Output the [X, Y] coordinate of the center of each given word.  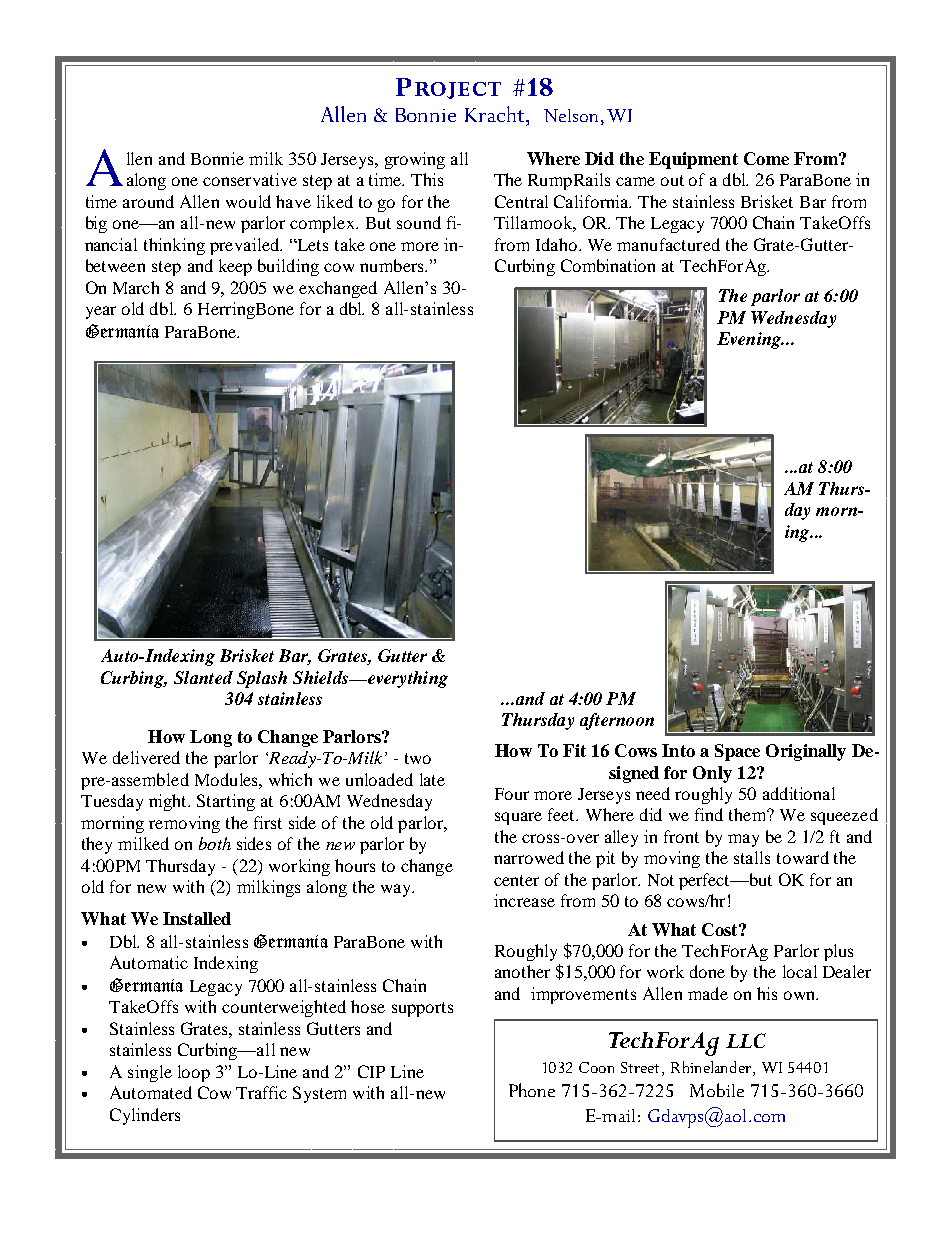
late [432, 779]
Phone [532, 1090]
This [427, 179]
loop [194, 1073]
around [148, 201]
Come [766, 158]
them [749, 814]
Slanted [203, 677]
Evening [750, 340]
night [169, 802]
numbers [393, 265]
